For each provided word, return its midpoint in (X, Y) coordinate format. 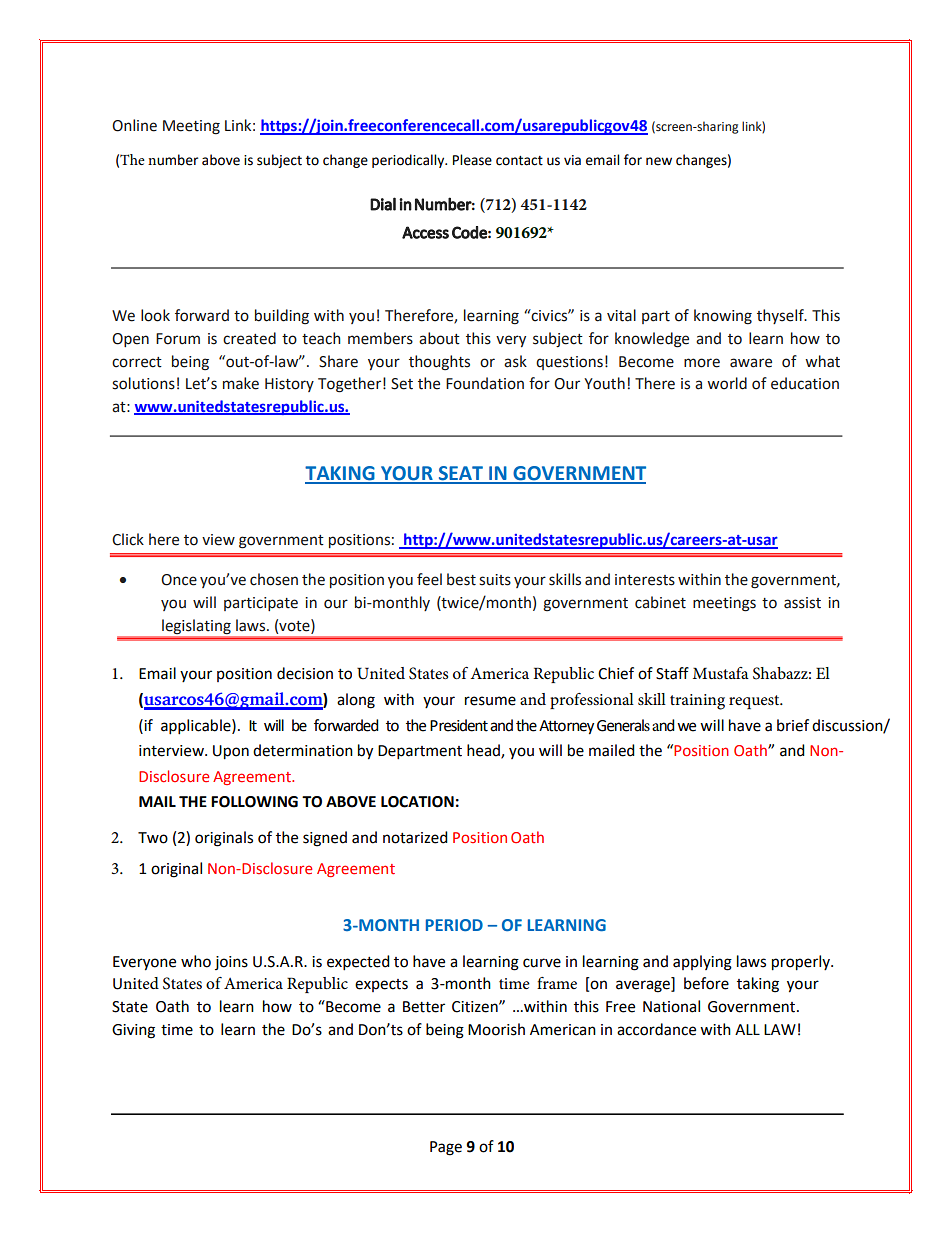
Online (134, 125)
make (241, 383)
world (727, 383)
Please (472, 160)
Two (153, 838)
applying (702, 963)
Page (446, 1148)
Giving (133, 1031)
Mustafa (721, 673)
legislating (196, 627)
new (659, 161)
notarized (415, 837)
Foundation (485, 383)
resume (490, 701)
